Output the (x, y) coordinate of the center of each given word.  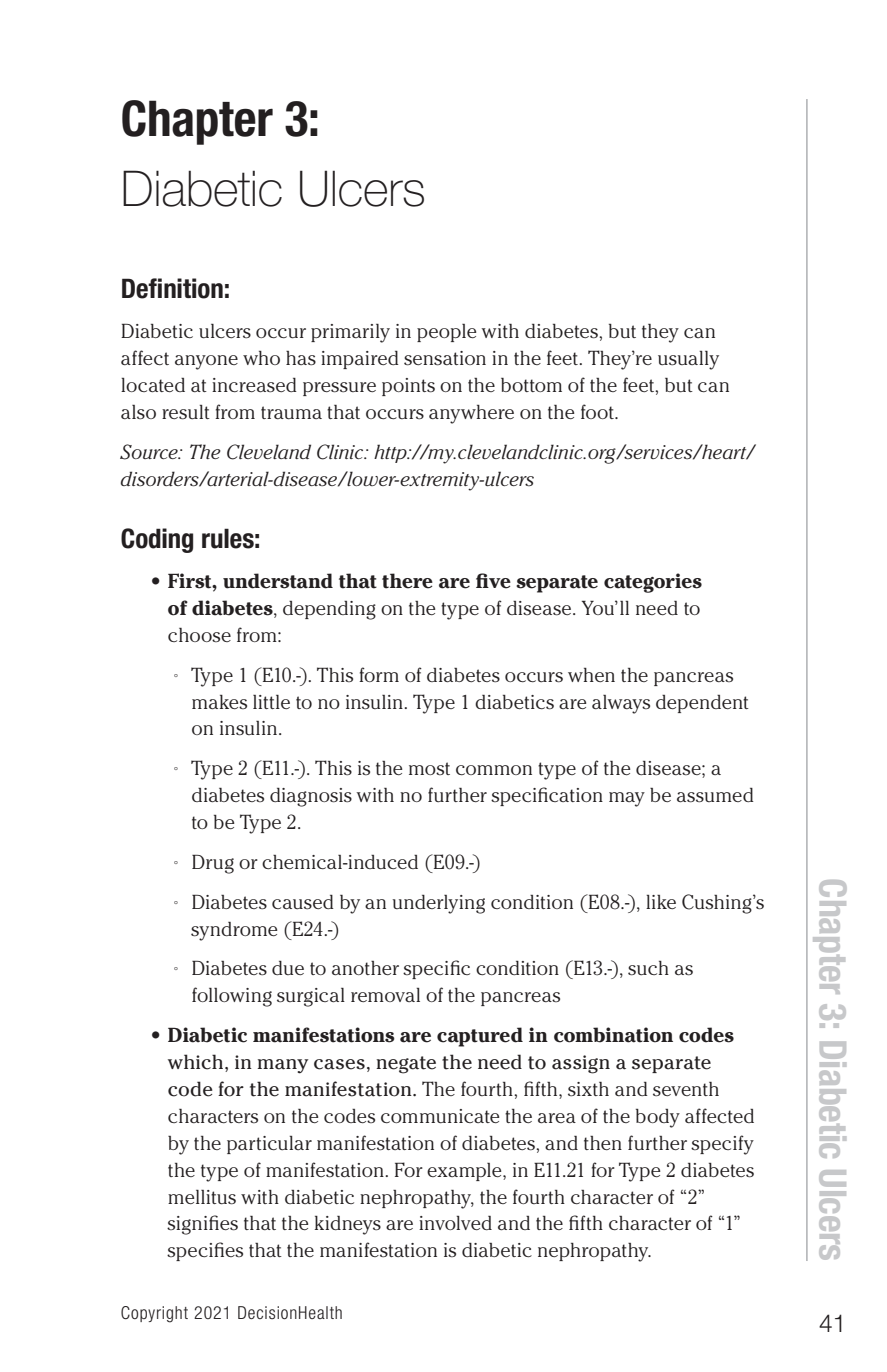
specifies (205, 1251)
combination (613, 1035)
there (407, 581)
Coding (157, 540)
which (197, 1063)
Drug (213, 864)
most (429, 768)
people (446, 332)
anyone (206, 362)
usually (688, 360)
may (627, 799)
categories (653, 583)
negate (406, 1065)
